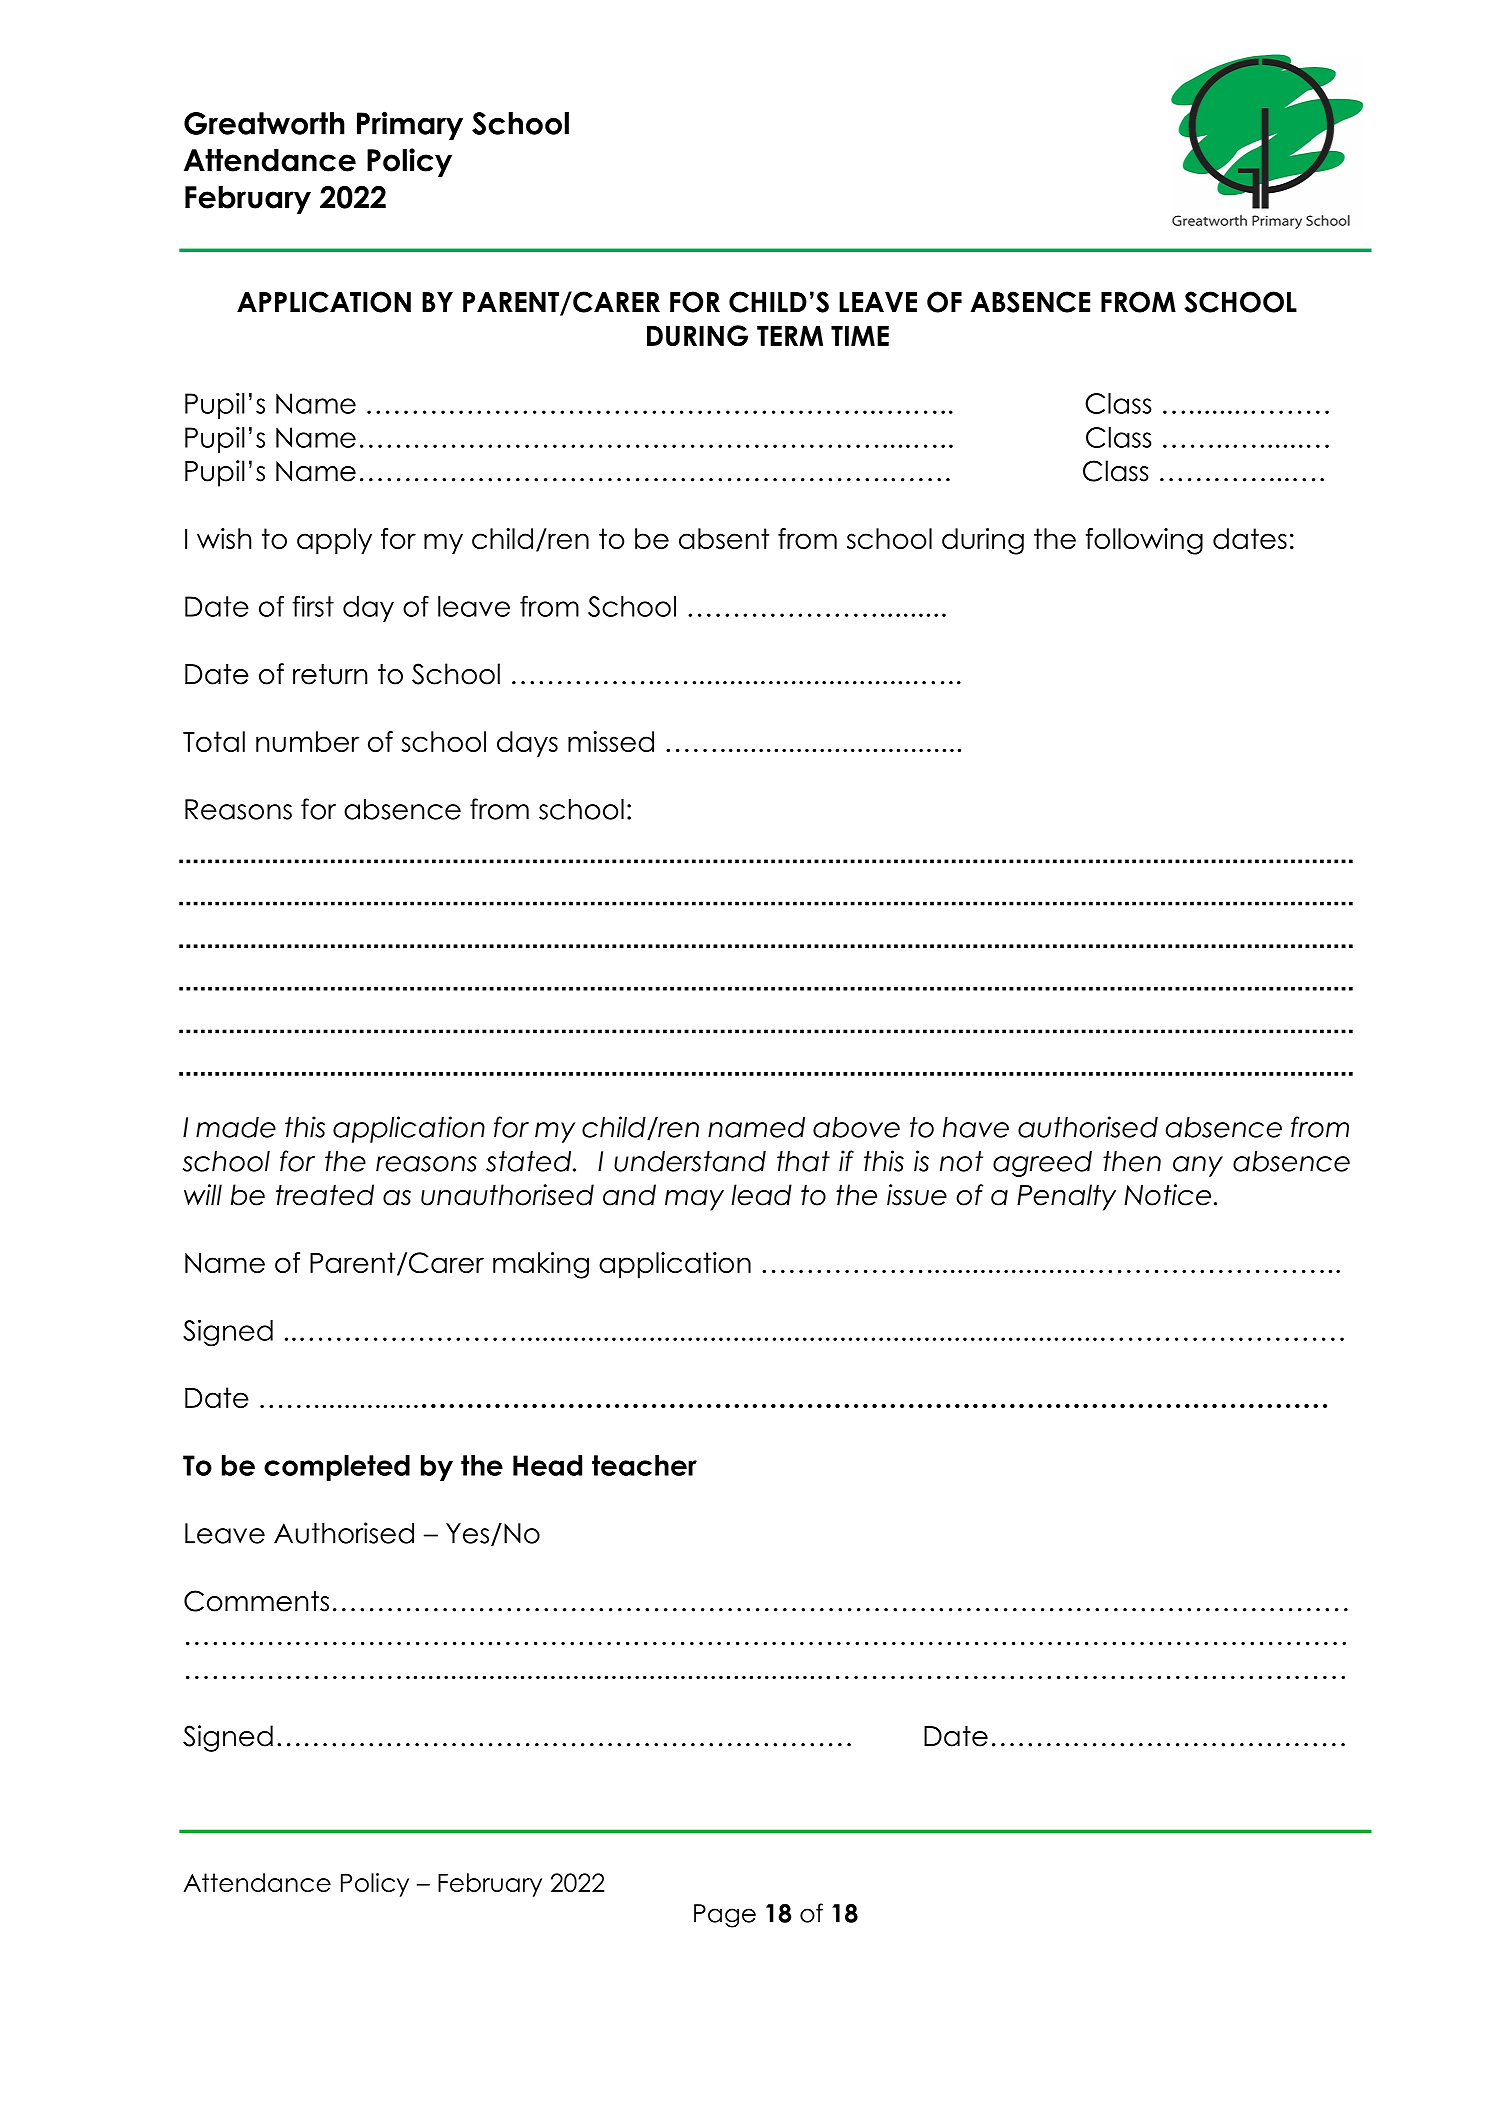 The height and width of the image is (2111, 1493). I want to click on following, so click(1144, 541).
